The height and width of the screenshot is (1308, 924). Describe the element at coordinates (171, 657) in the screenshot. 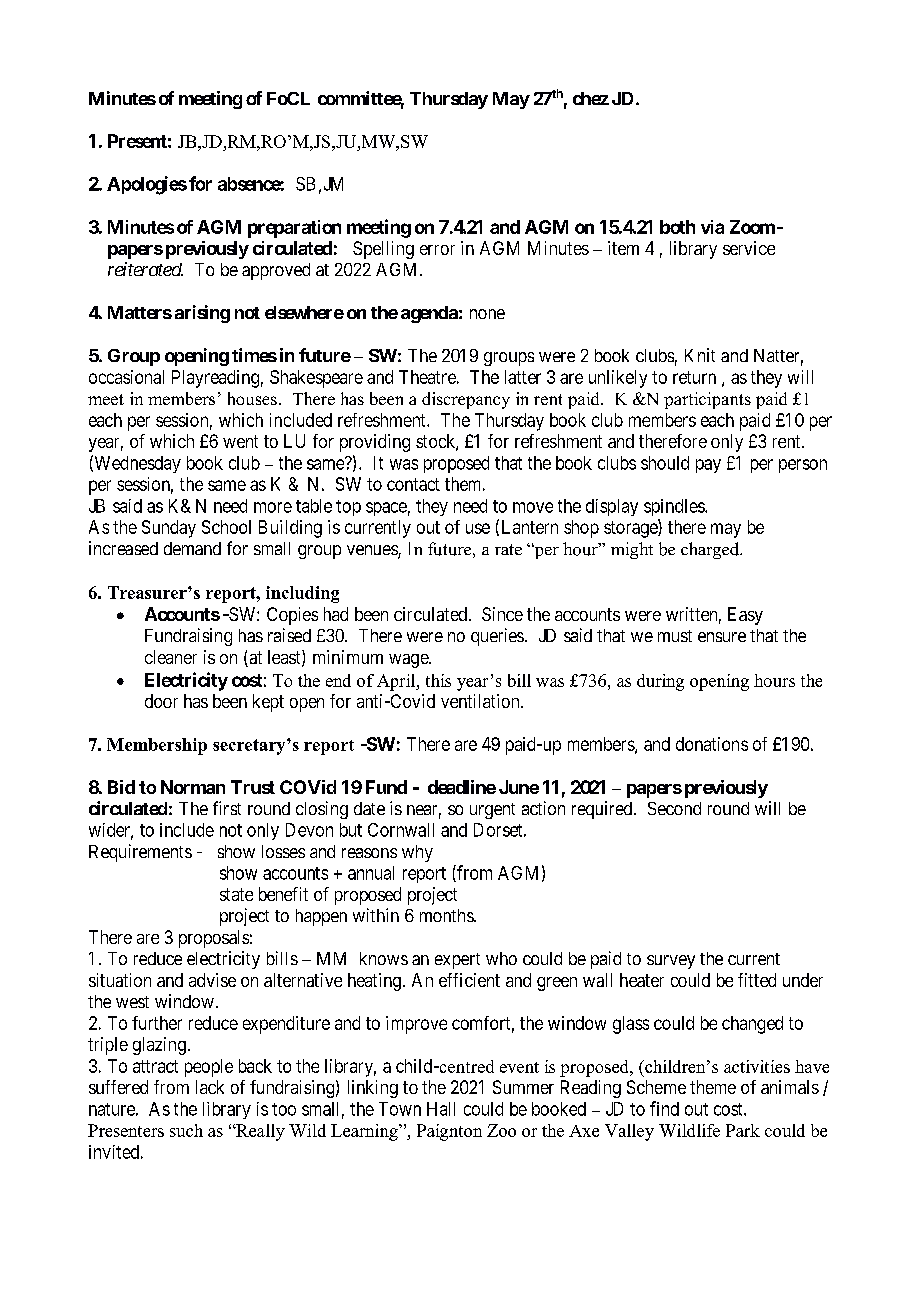

I see `cleaner` at that location.
